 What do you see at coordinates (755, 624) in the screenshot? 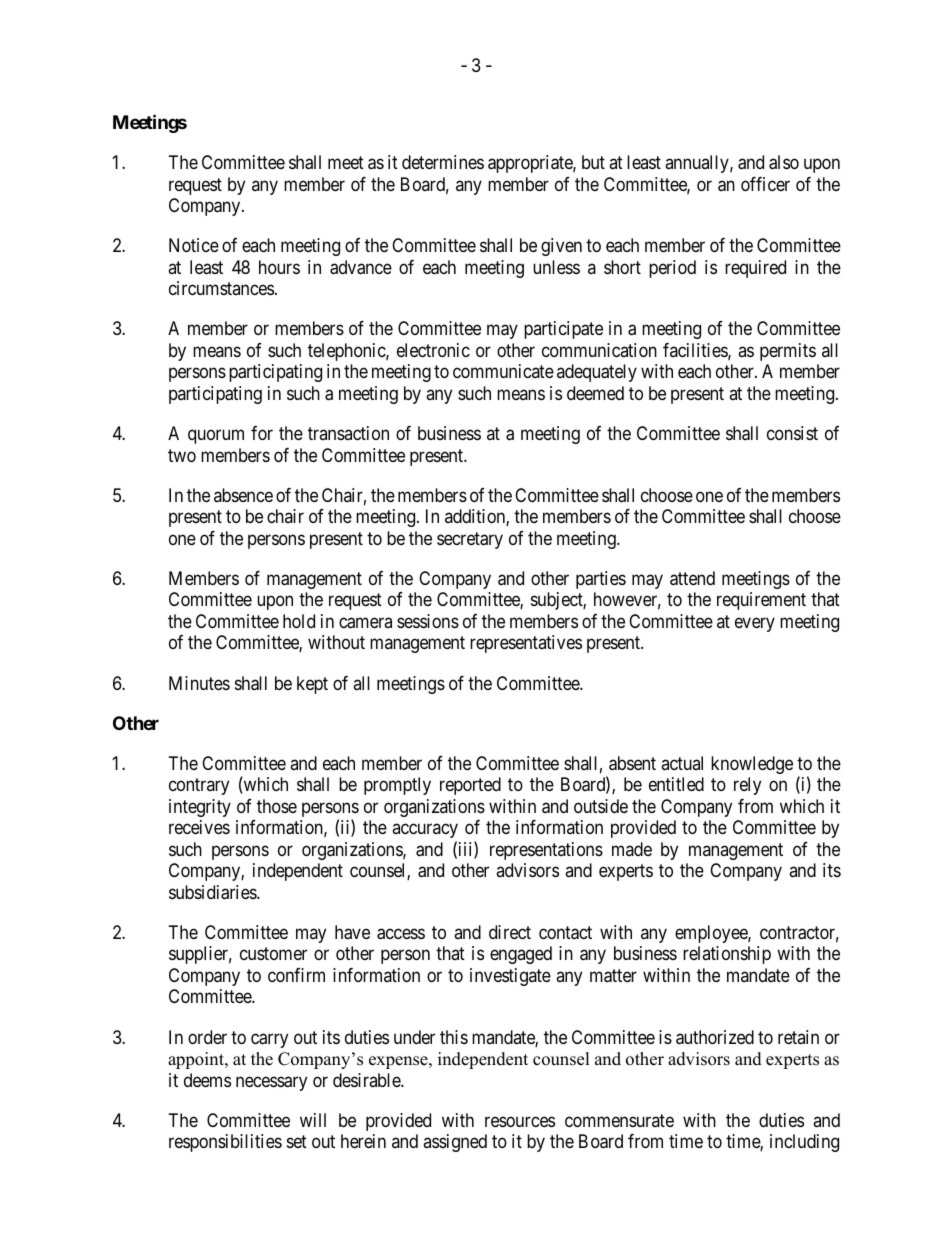
I see `every` at bounding box center [755, 624].
